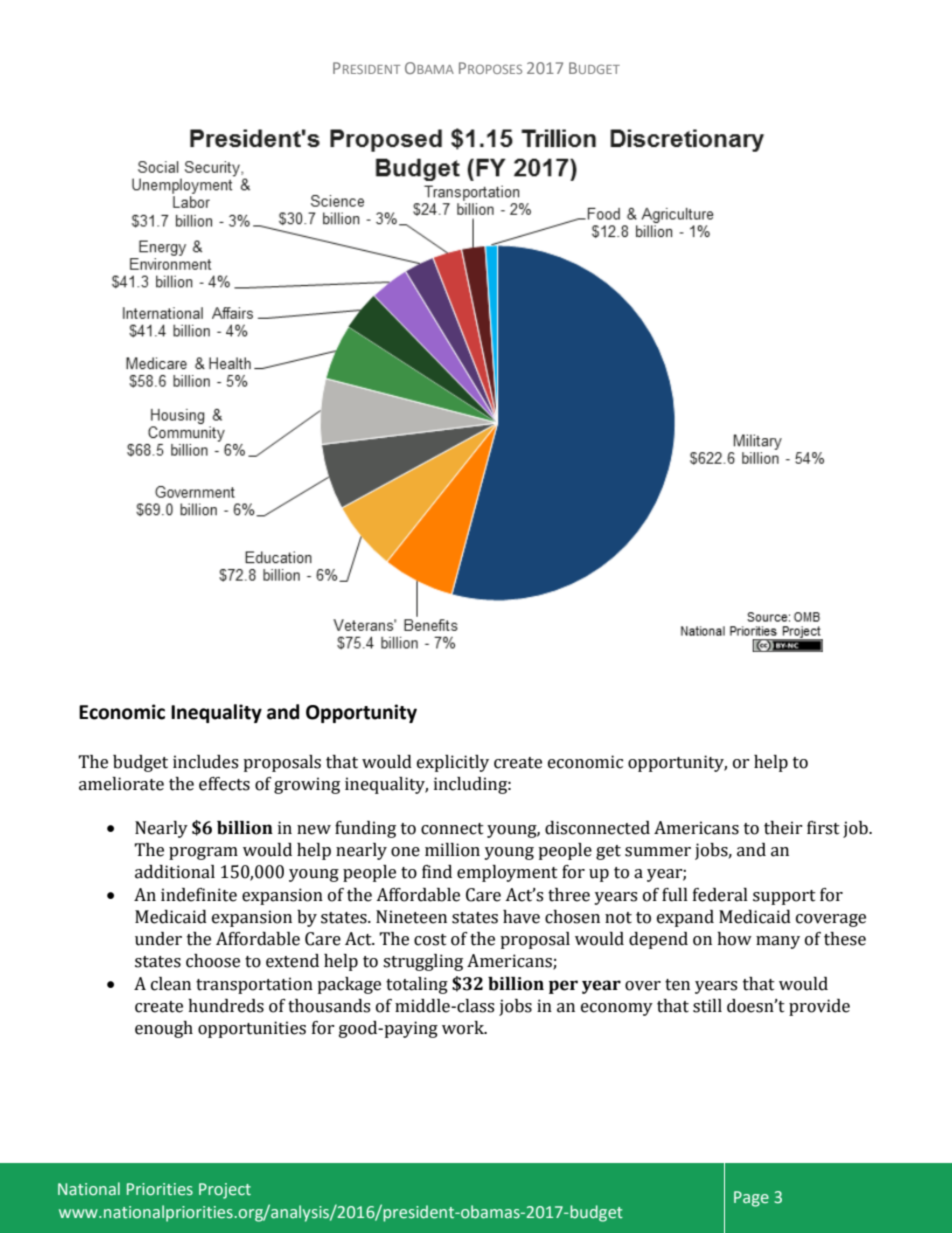 The width and height of the screenshot is (952, 1233). Describe the element at coordinates (819, 1007) in the screenshot. I see `provide` at that location.
